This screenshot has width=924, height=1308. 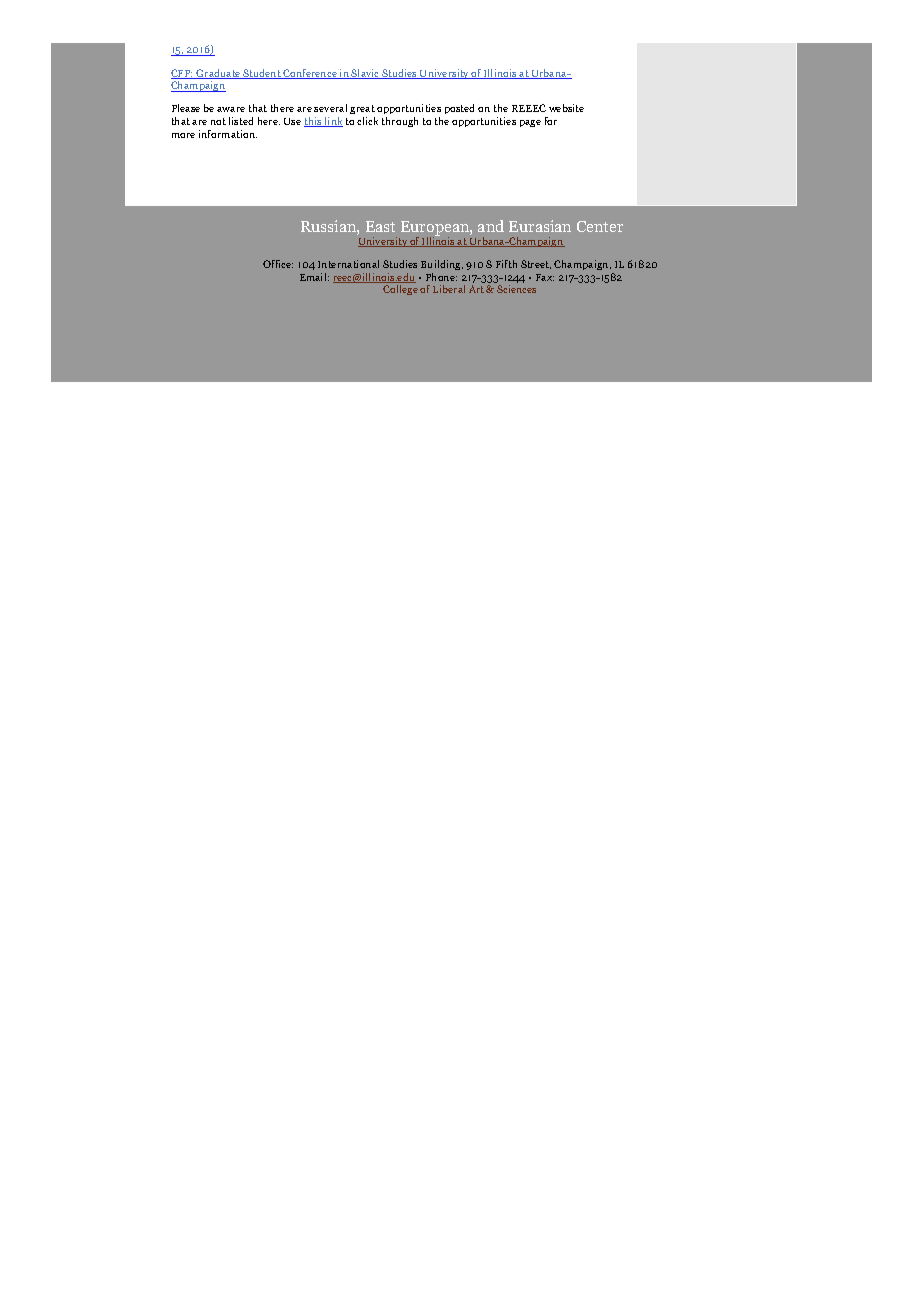 I want to click on Eurasian, so click(x=540, y=226).
